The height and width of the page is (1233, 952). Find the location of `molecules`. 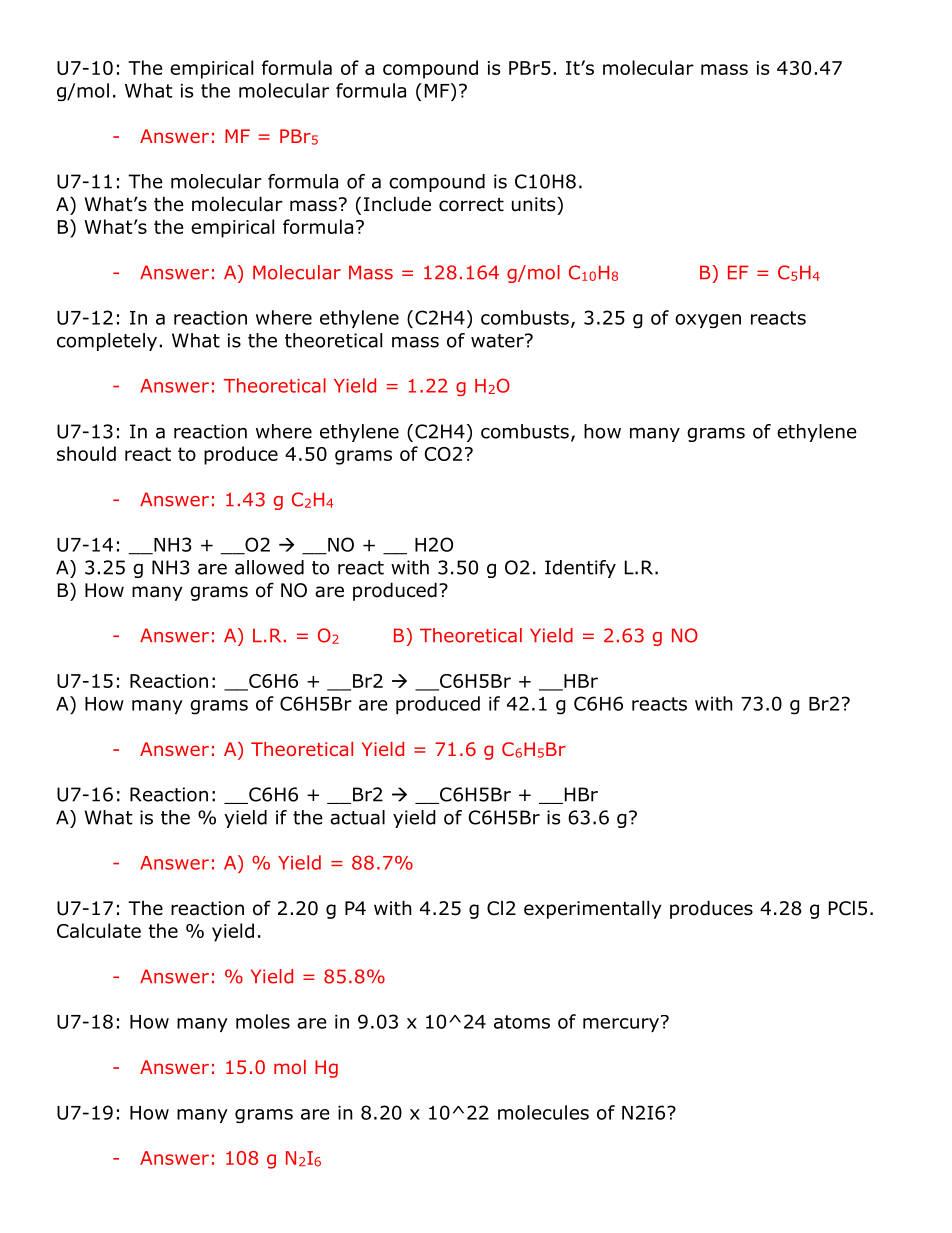

molecules is located at coordinates (543, 1112).
